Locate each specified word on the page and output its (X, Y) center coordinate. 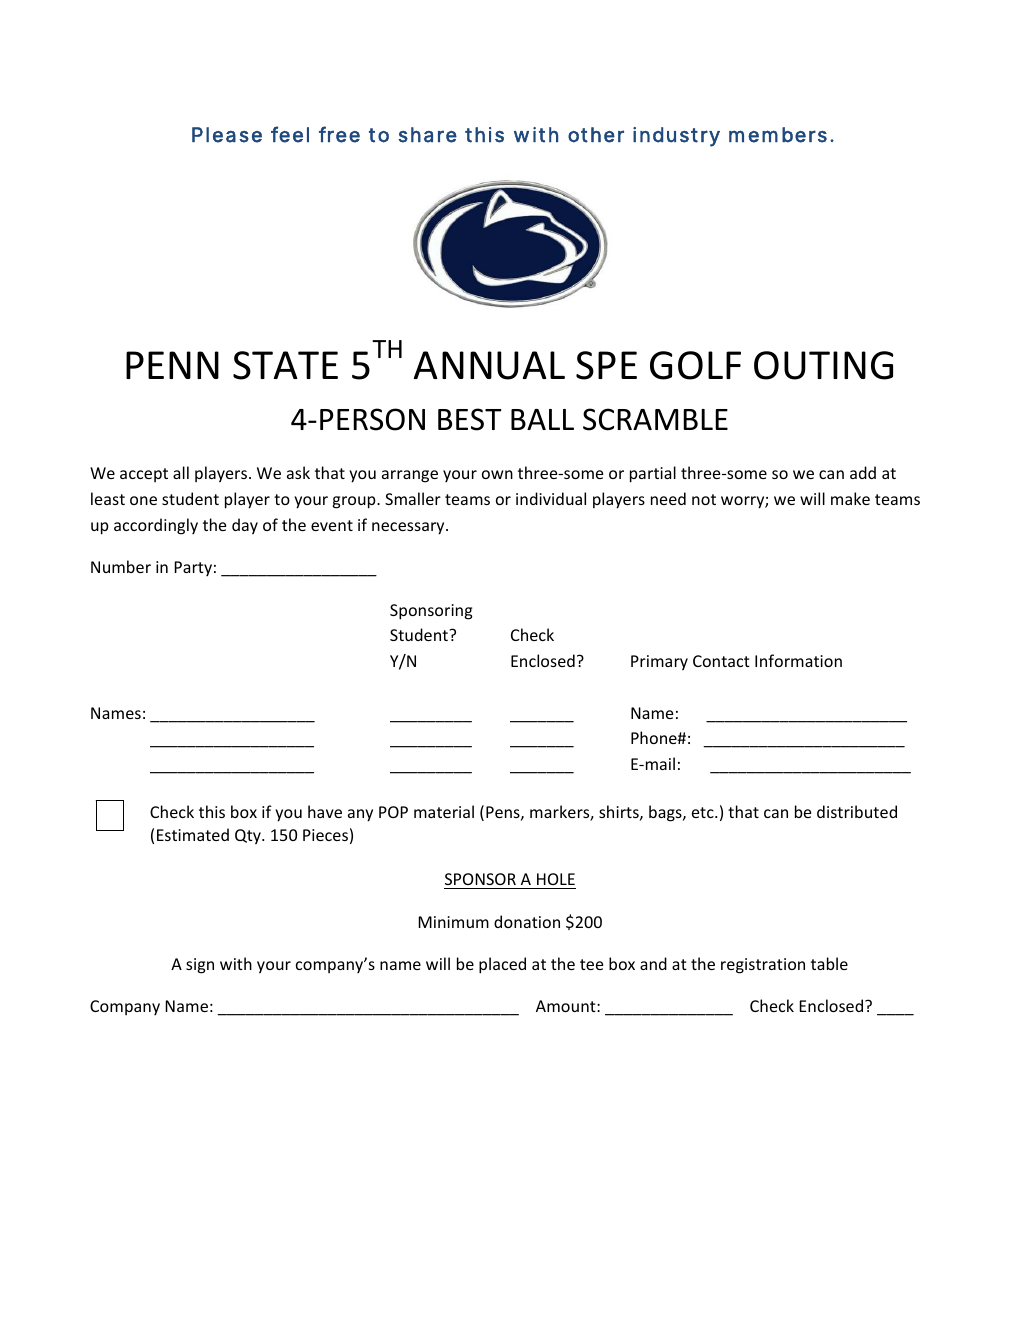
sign (200, 966)
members (778, 135)
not (704, 499)
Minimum (453, 922)
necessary (409, 528)
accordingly (156, 526)
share (427, 135)
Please (227, 135)
